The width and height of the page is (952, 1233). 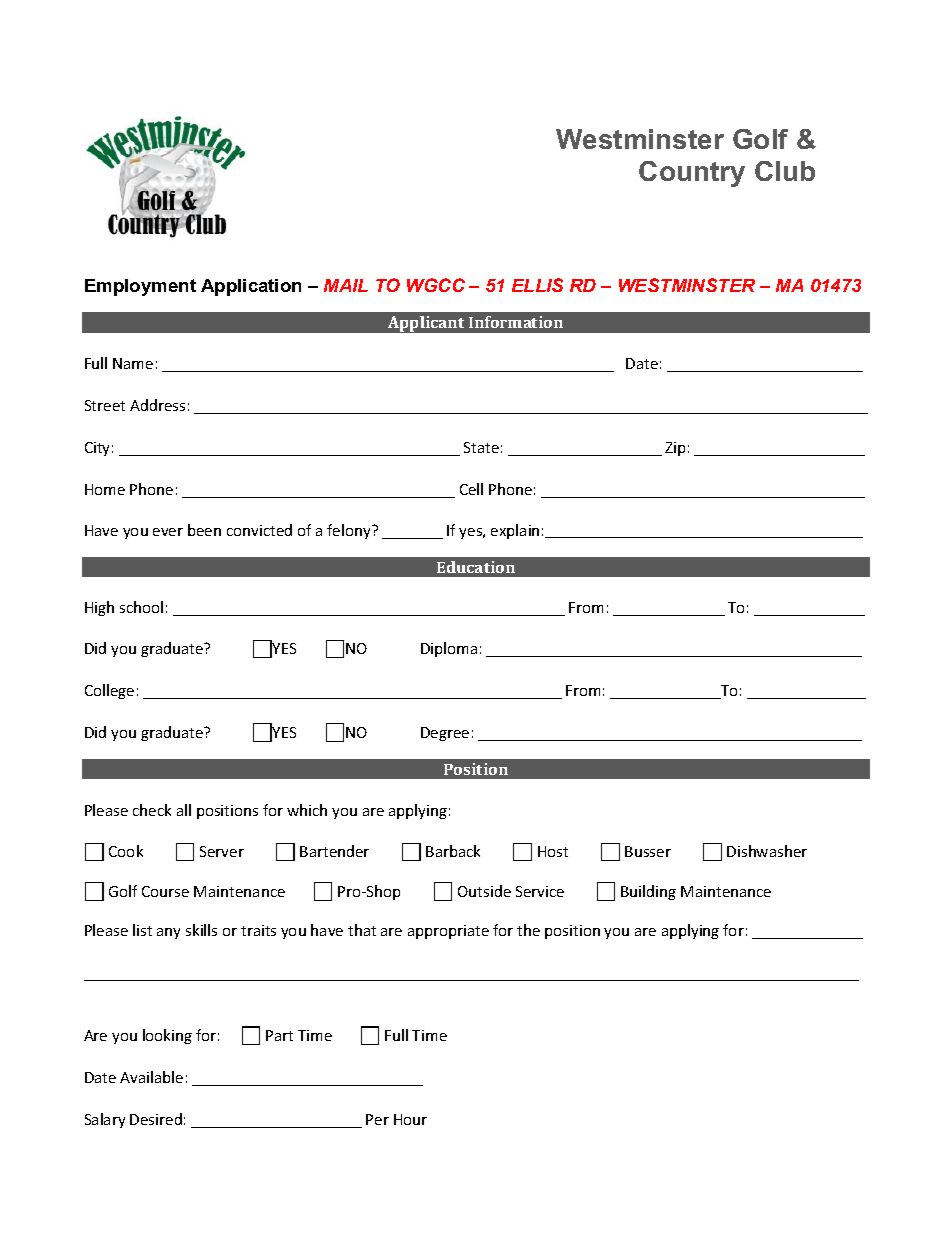 What do you see at coordinates (151, 1077) in the page?
I see `Available` at bounding box center [151, 1077].
